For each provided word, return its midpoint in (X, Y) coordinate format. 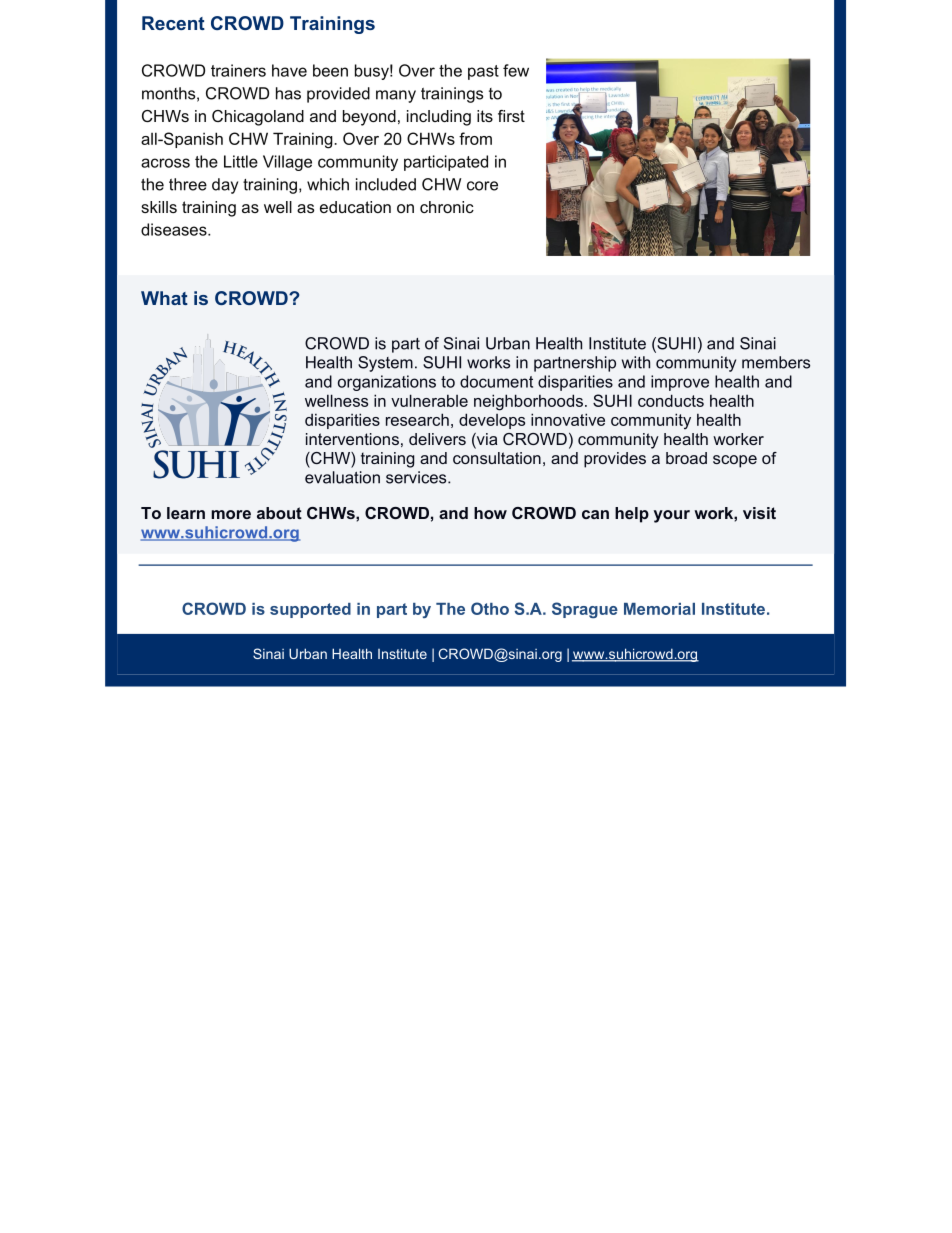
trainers (238, 70)
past (483, 72)
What (164, 298)
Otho (490, 608)
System (385, 364)
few (516, 70)
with (636, 362)
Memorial (659, 609)
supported (310, 610)
